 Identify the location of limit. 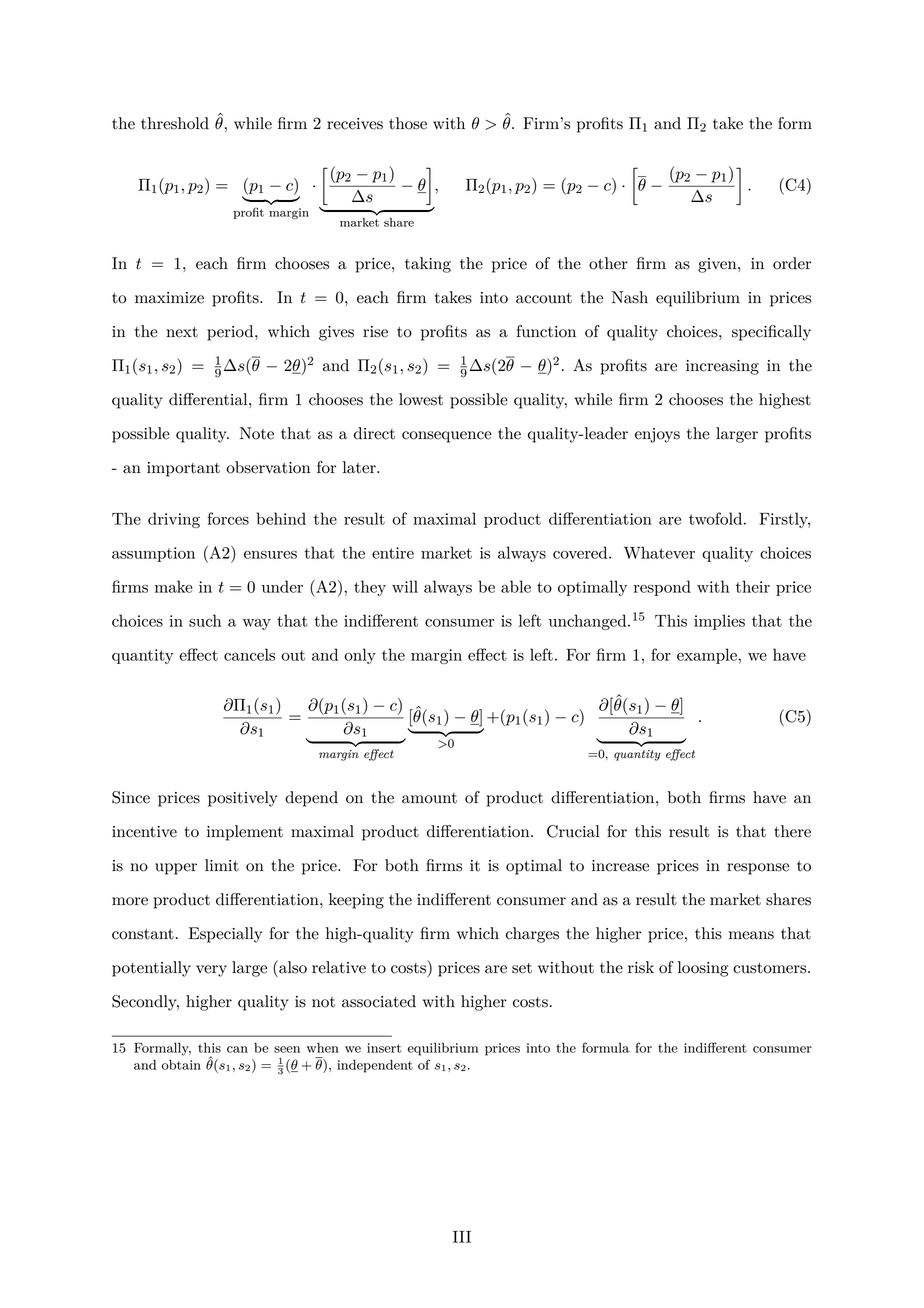
(222, 865).
